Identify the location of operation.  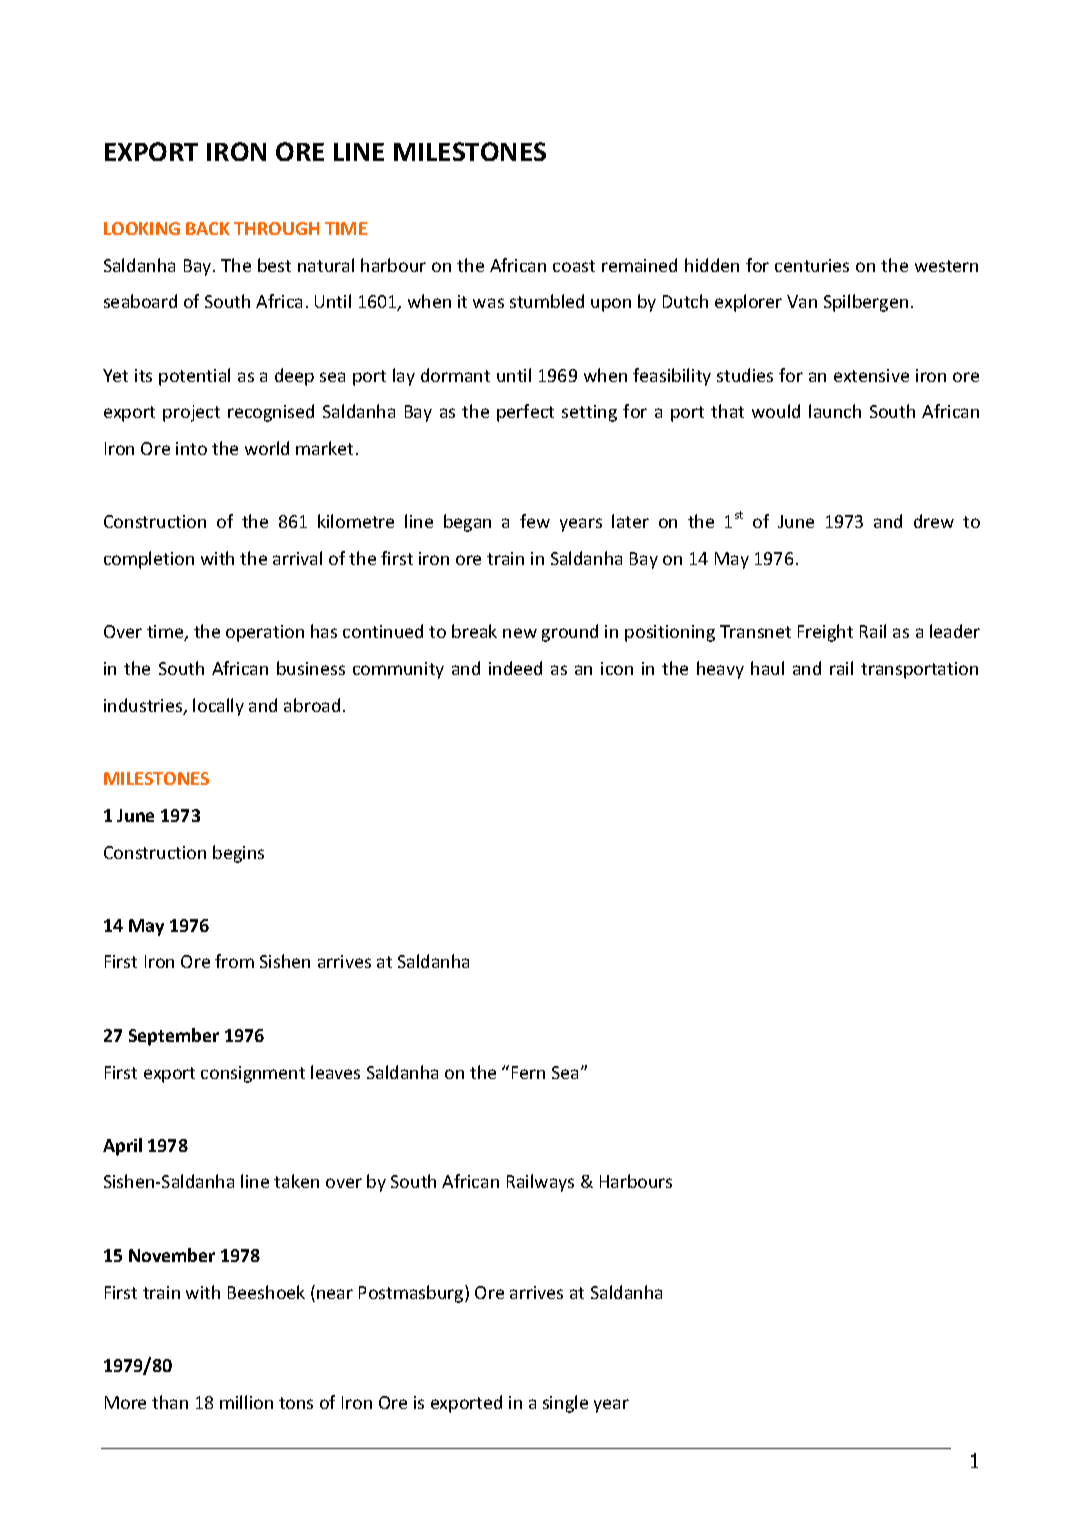
(265, 633).
